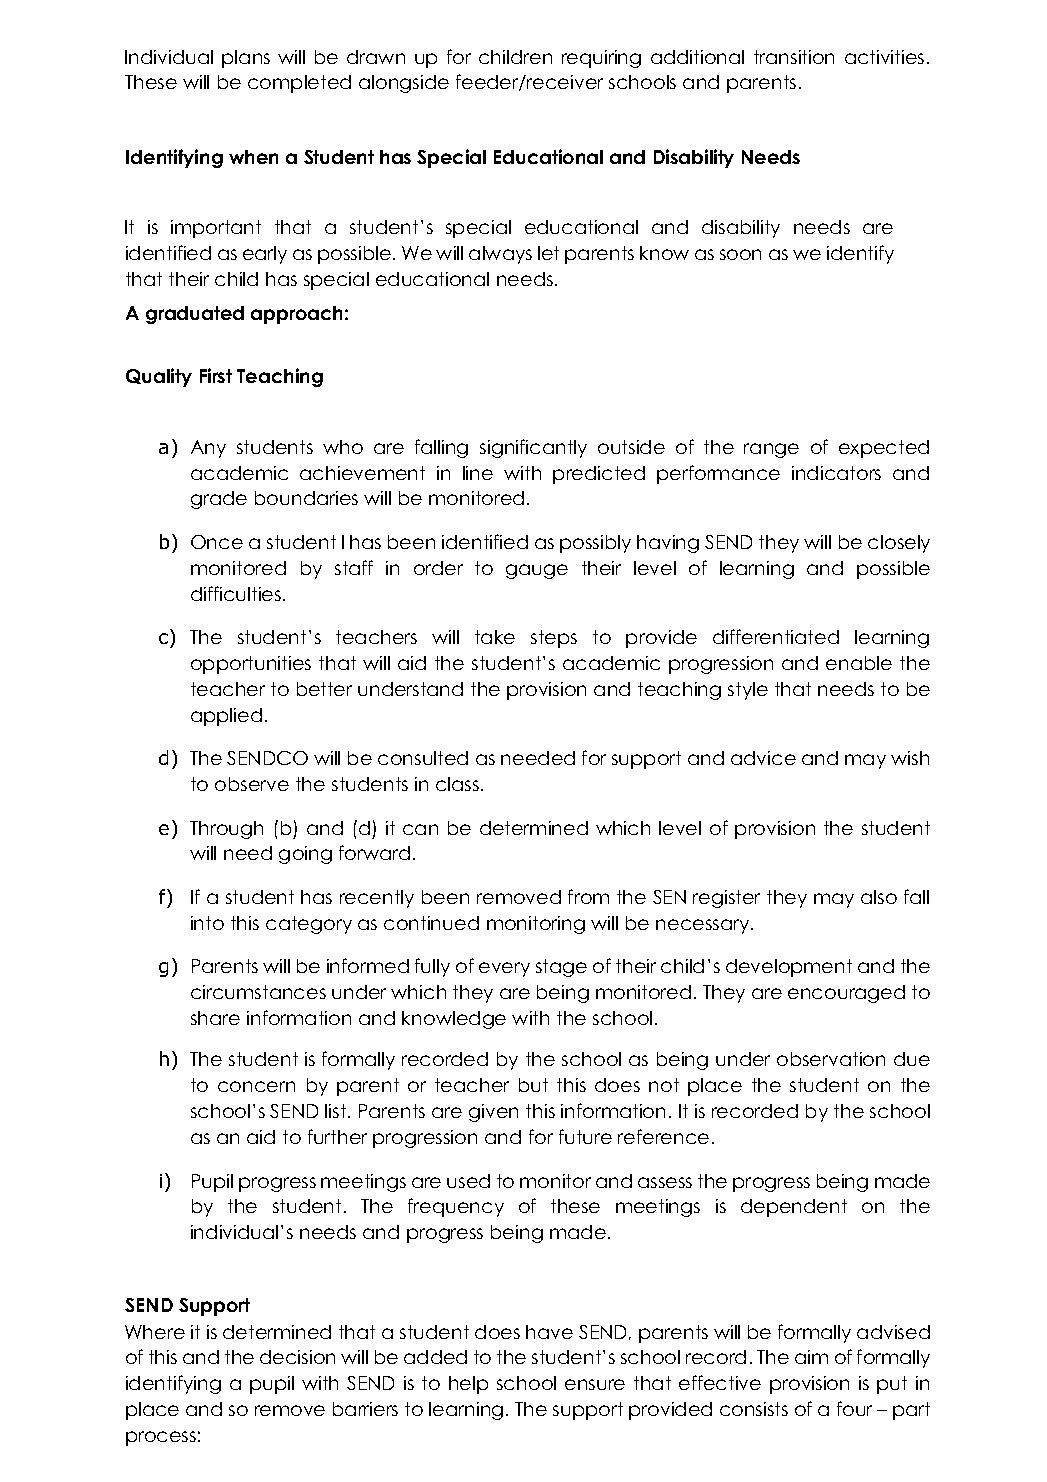 The image size is (1047, 1482). Describe the element at coordinates (831, 1059) in the screenshot. I see `observation` at that location.
